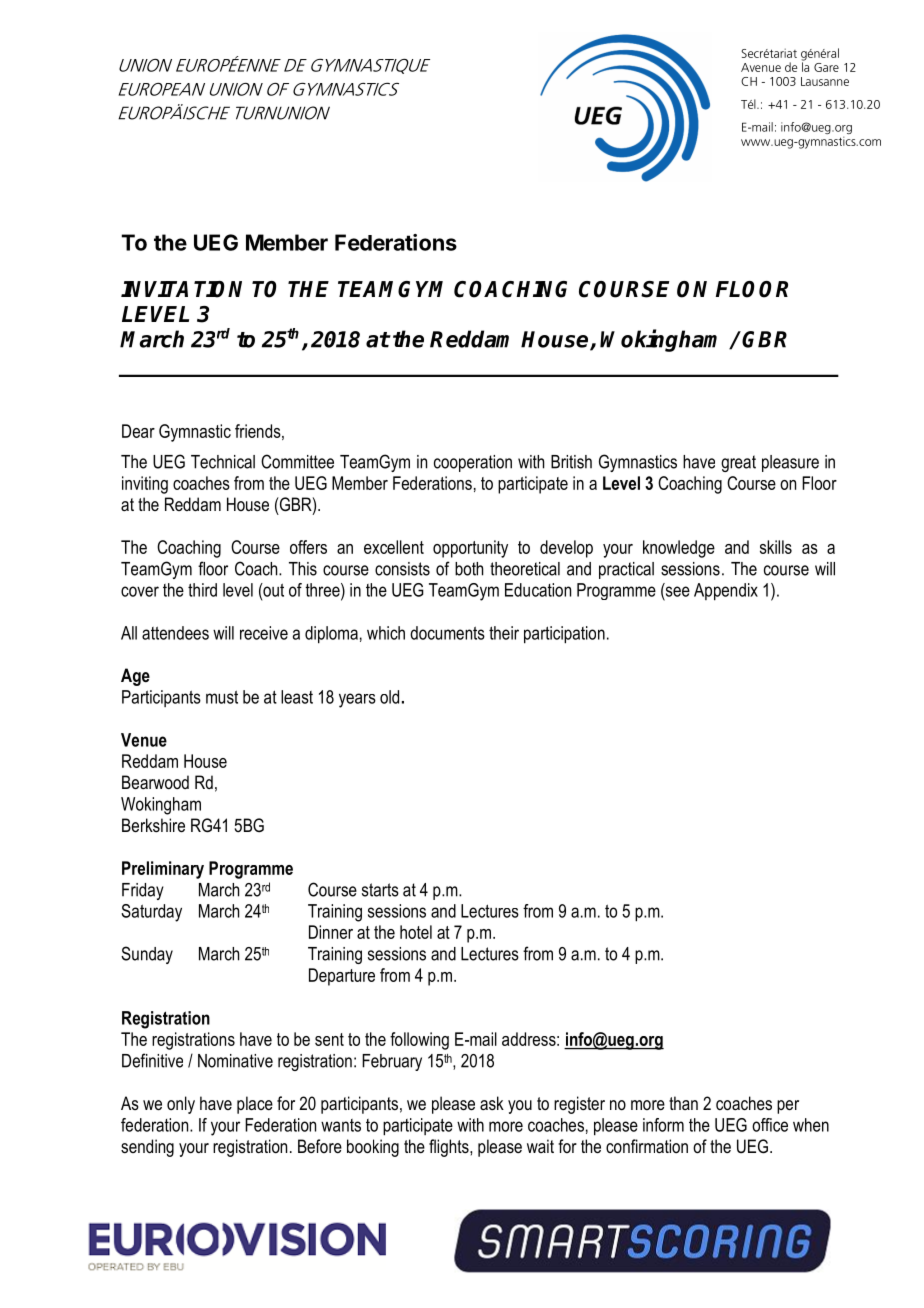 Image resolution: width=924 pixels, height=1308 pixels. I want to click on starts, so click(380, 890).
